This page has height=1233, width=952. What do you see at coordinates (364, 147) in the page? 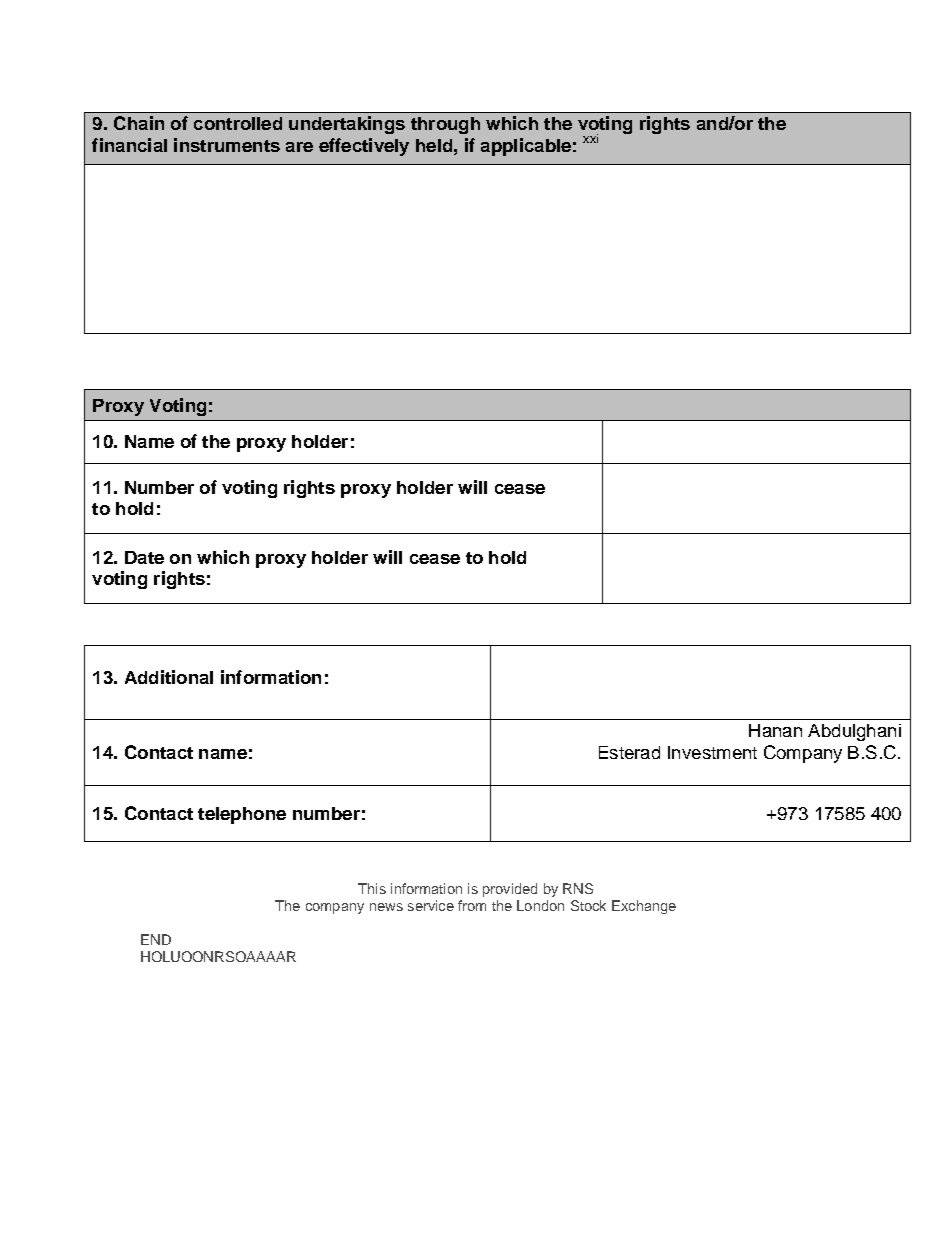
I see `effectively` at bounding box center [364, 147].
